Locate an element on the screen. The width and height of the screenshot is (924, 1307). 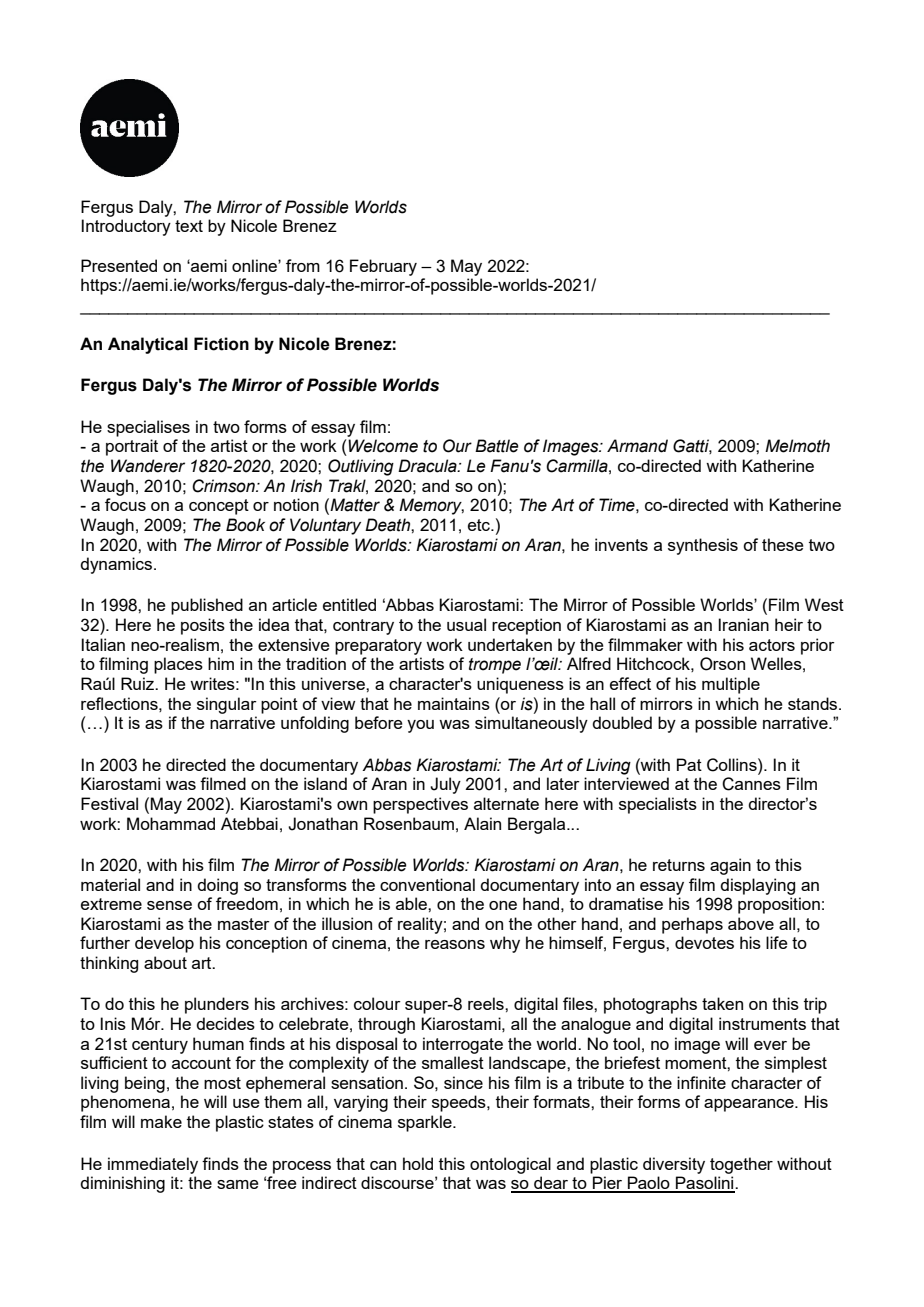
February is located at coordinates (383, 267).
